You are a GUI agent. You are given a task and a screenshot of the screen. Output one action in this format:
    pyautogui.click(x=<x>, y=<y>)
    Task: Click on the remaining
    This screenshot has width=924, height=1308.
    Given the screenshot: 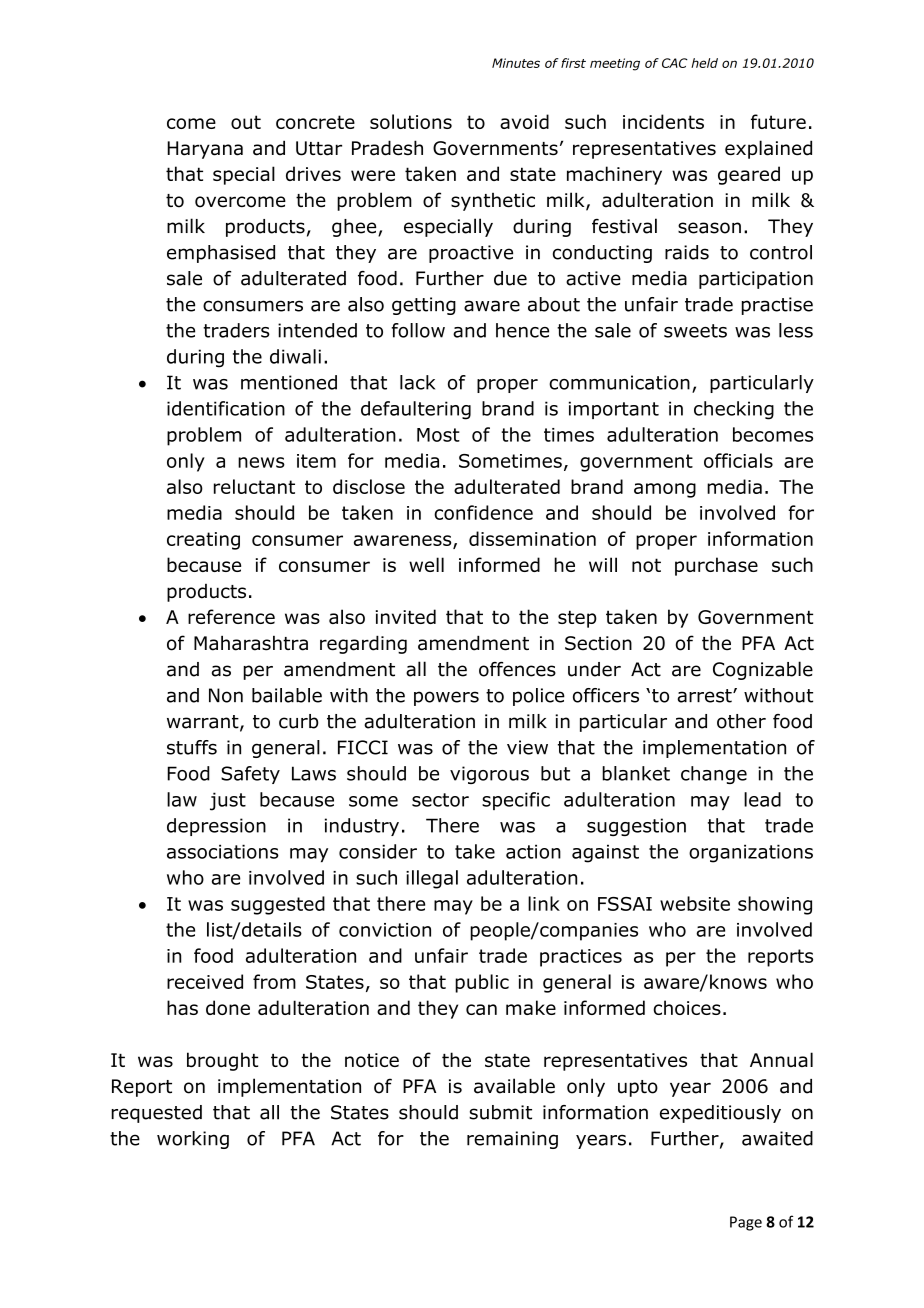 What is the action you would take?
    pyautogui.click(x=512, y=1140)
